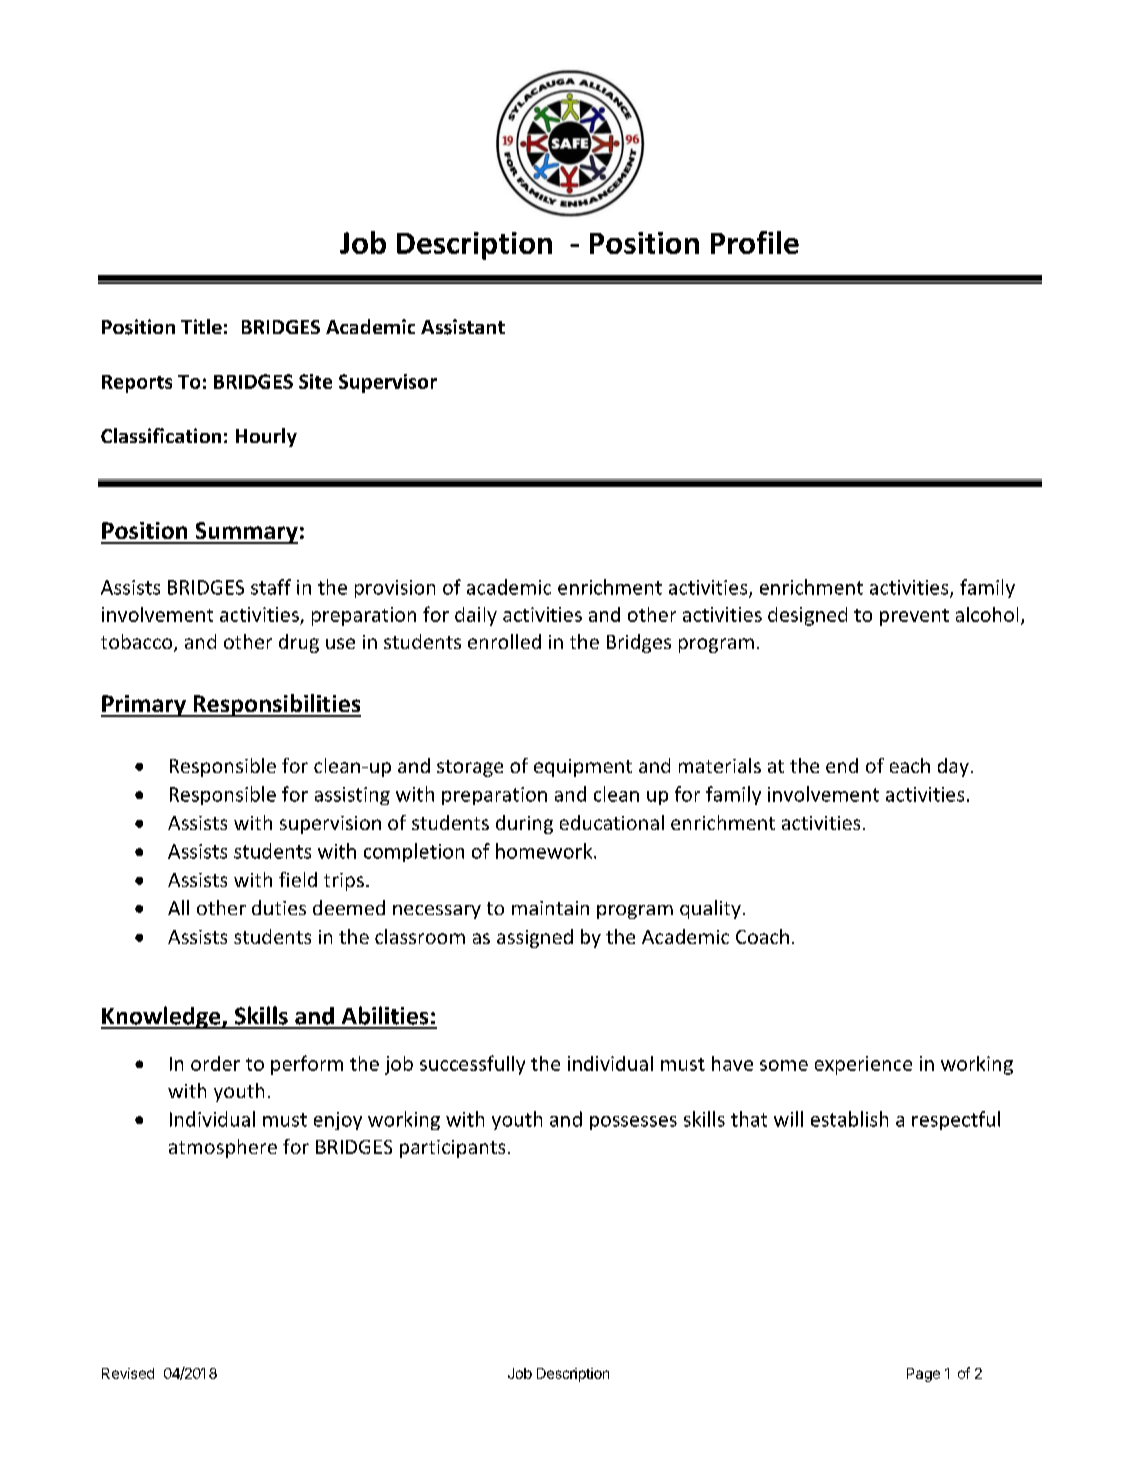 This screenshot has width=1140, height=1475. What do you see at coordinates (463, 327) in the screenshot?
I see `Assistant` at bounding box center [463, 327].
